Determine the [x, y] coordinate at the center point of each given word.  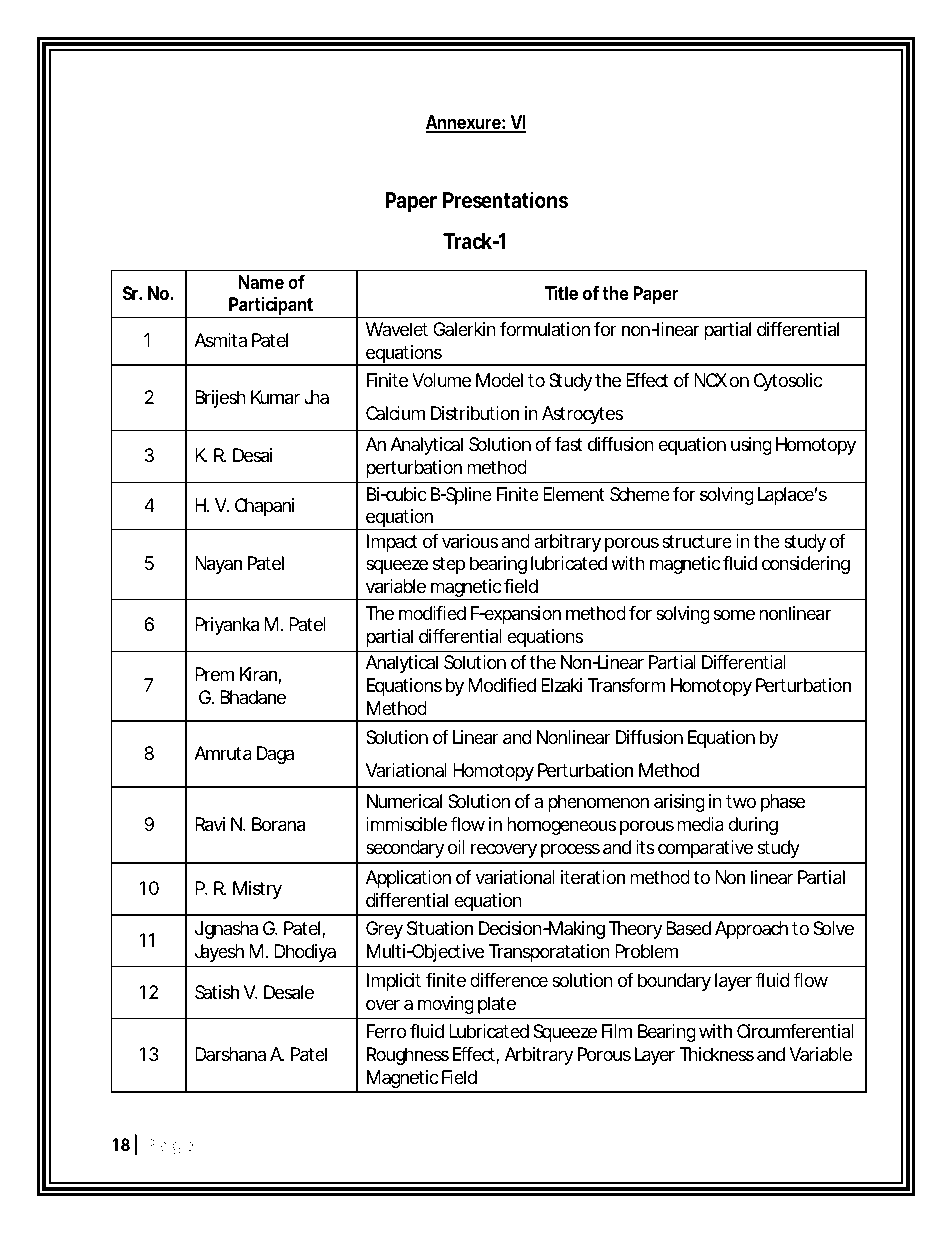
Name [261, 282]
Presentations [505, 200]
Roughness [408, 1056]
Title [561, 293]
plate [497, 1005]
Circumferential [795, 1031]
